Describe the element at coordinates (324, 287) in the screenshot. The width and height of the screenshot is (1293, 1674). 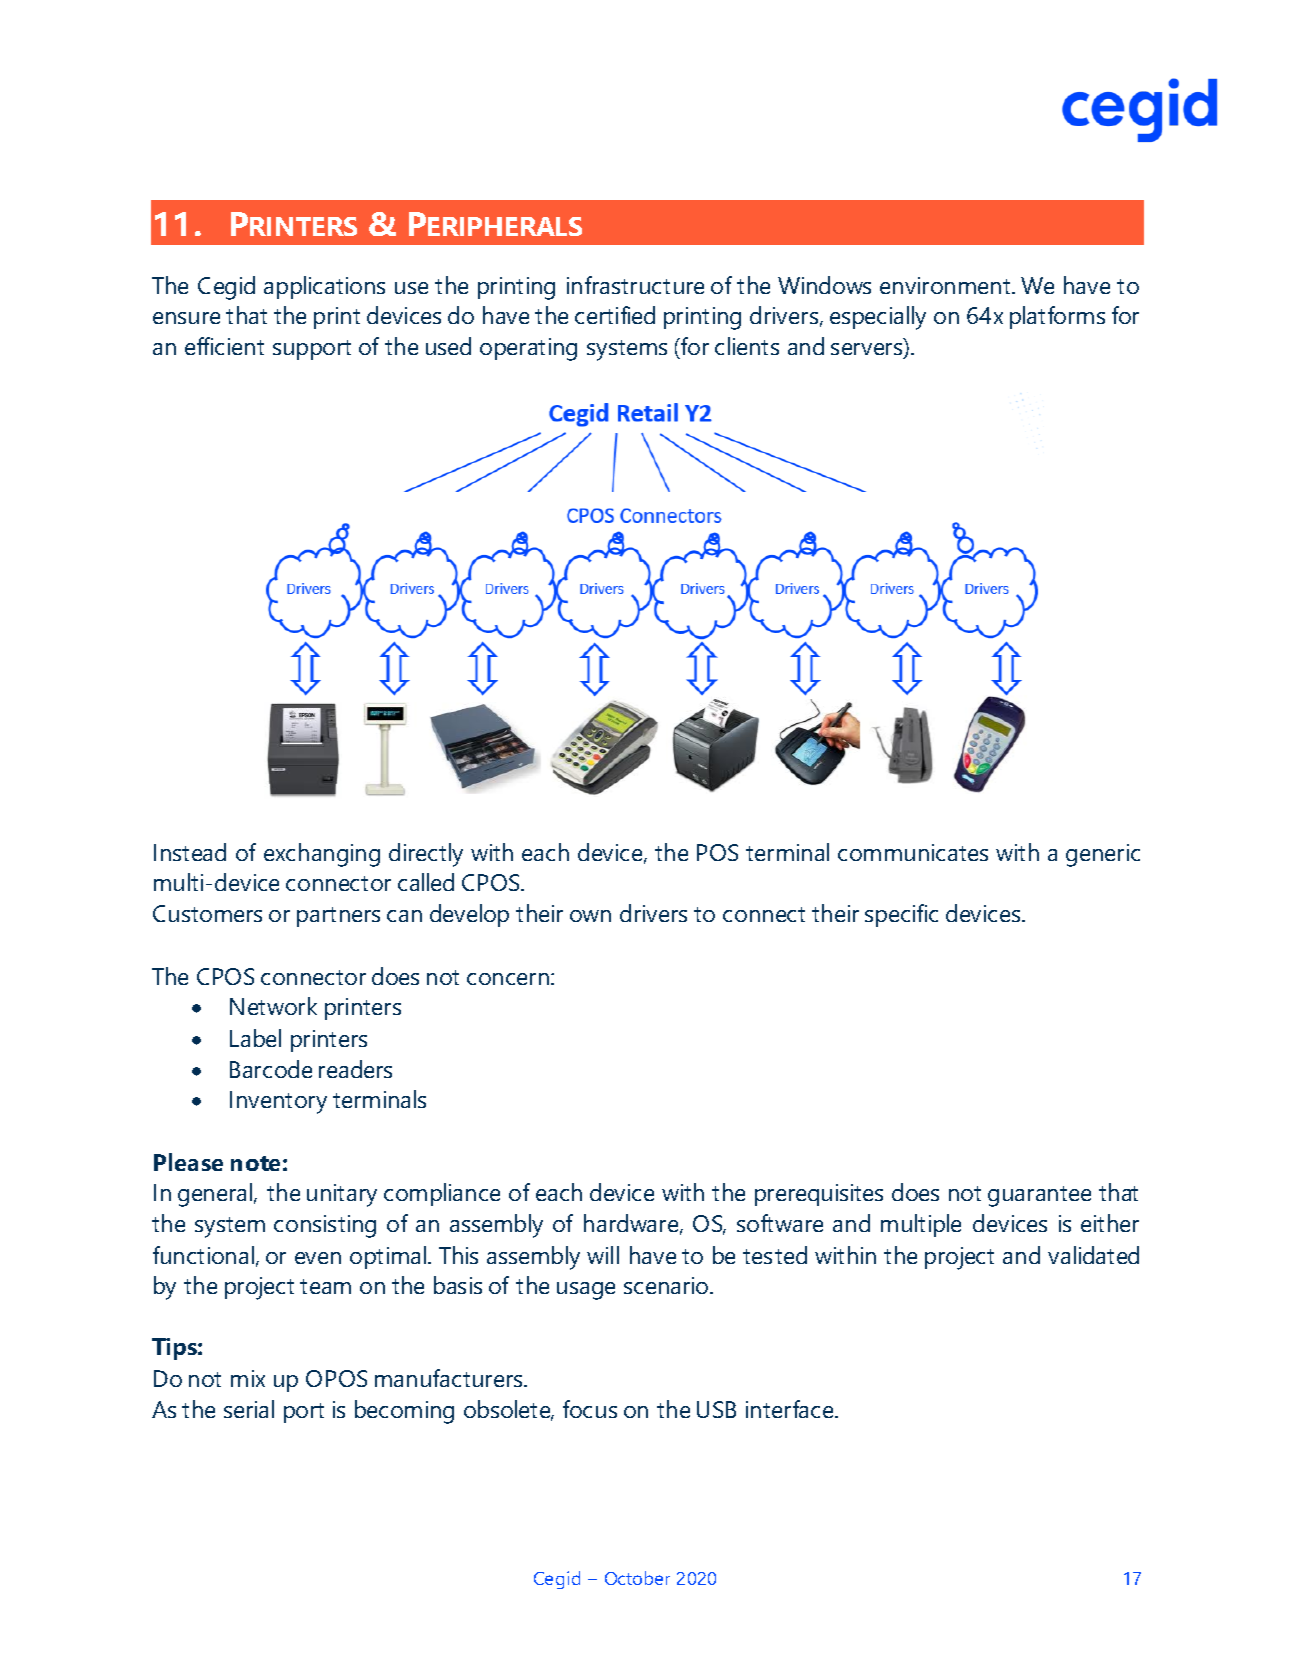
I see `applications` at that location.
